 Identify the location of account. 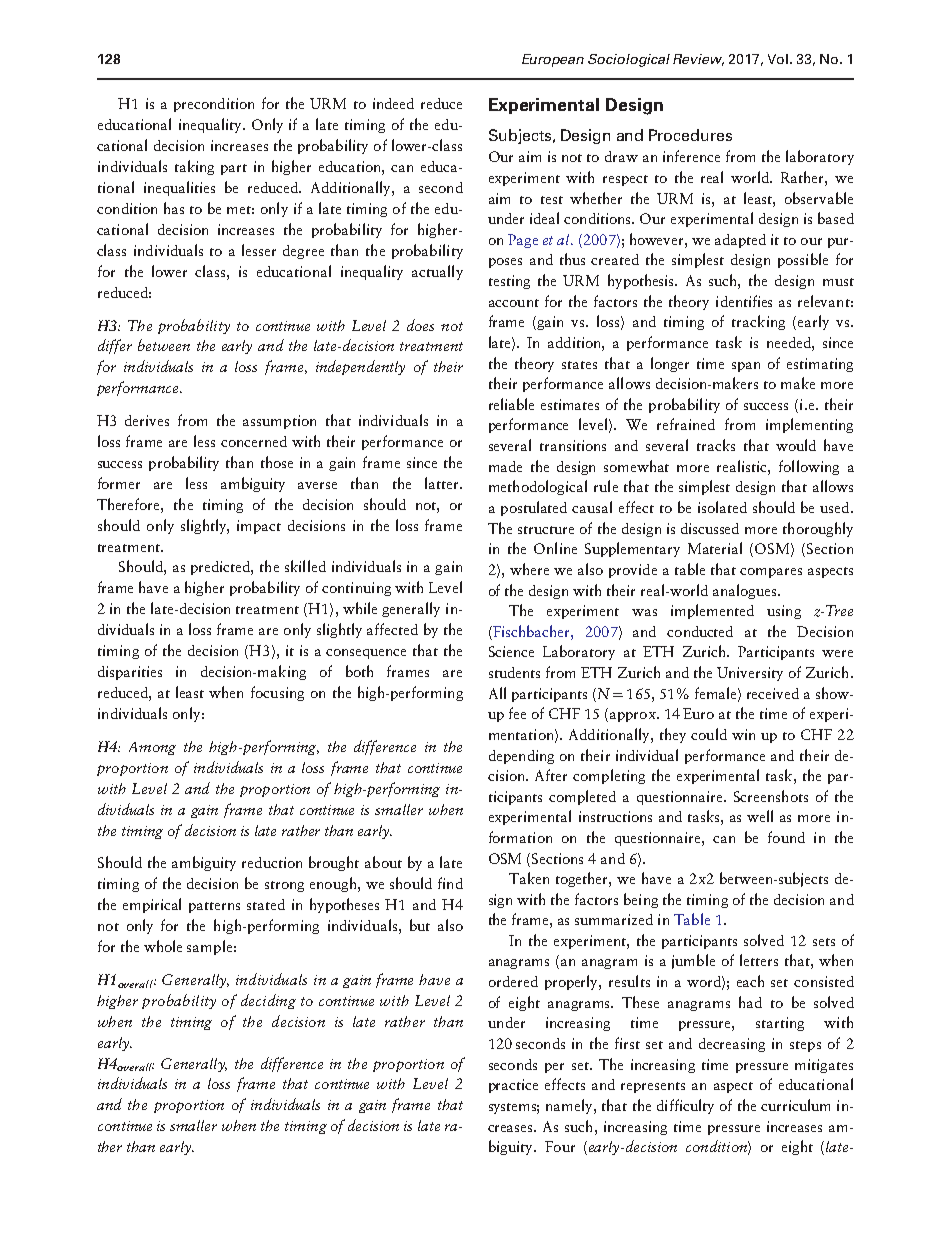
(514, 303).
